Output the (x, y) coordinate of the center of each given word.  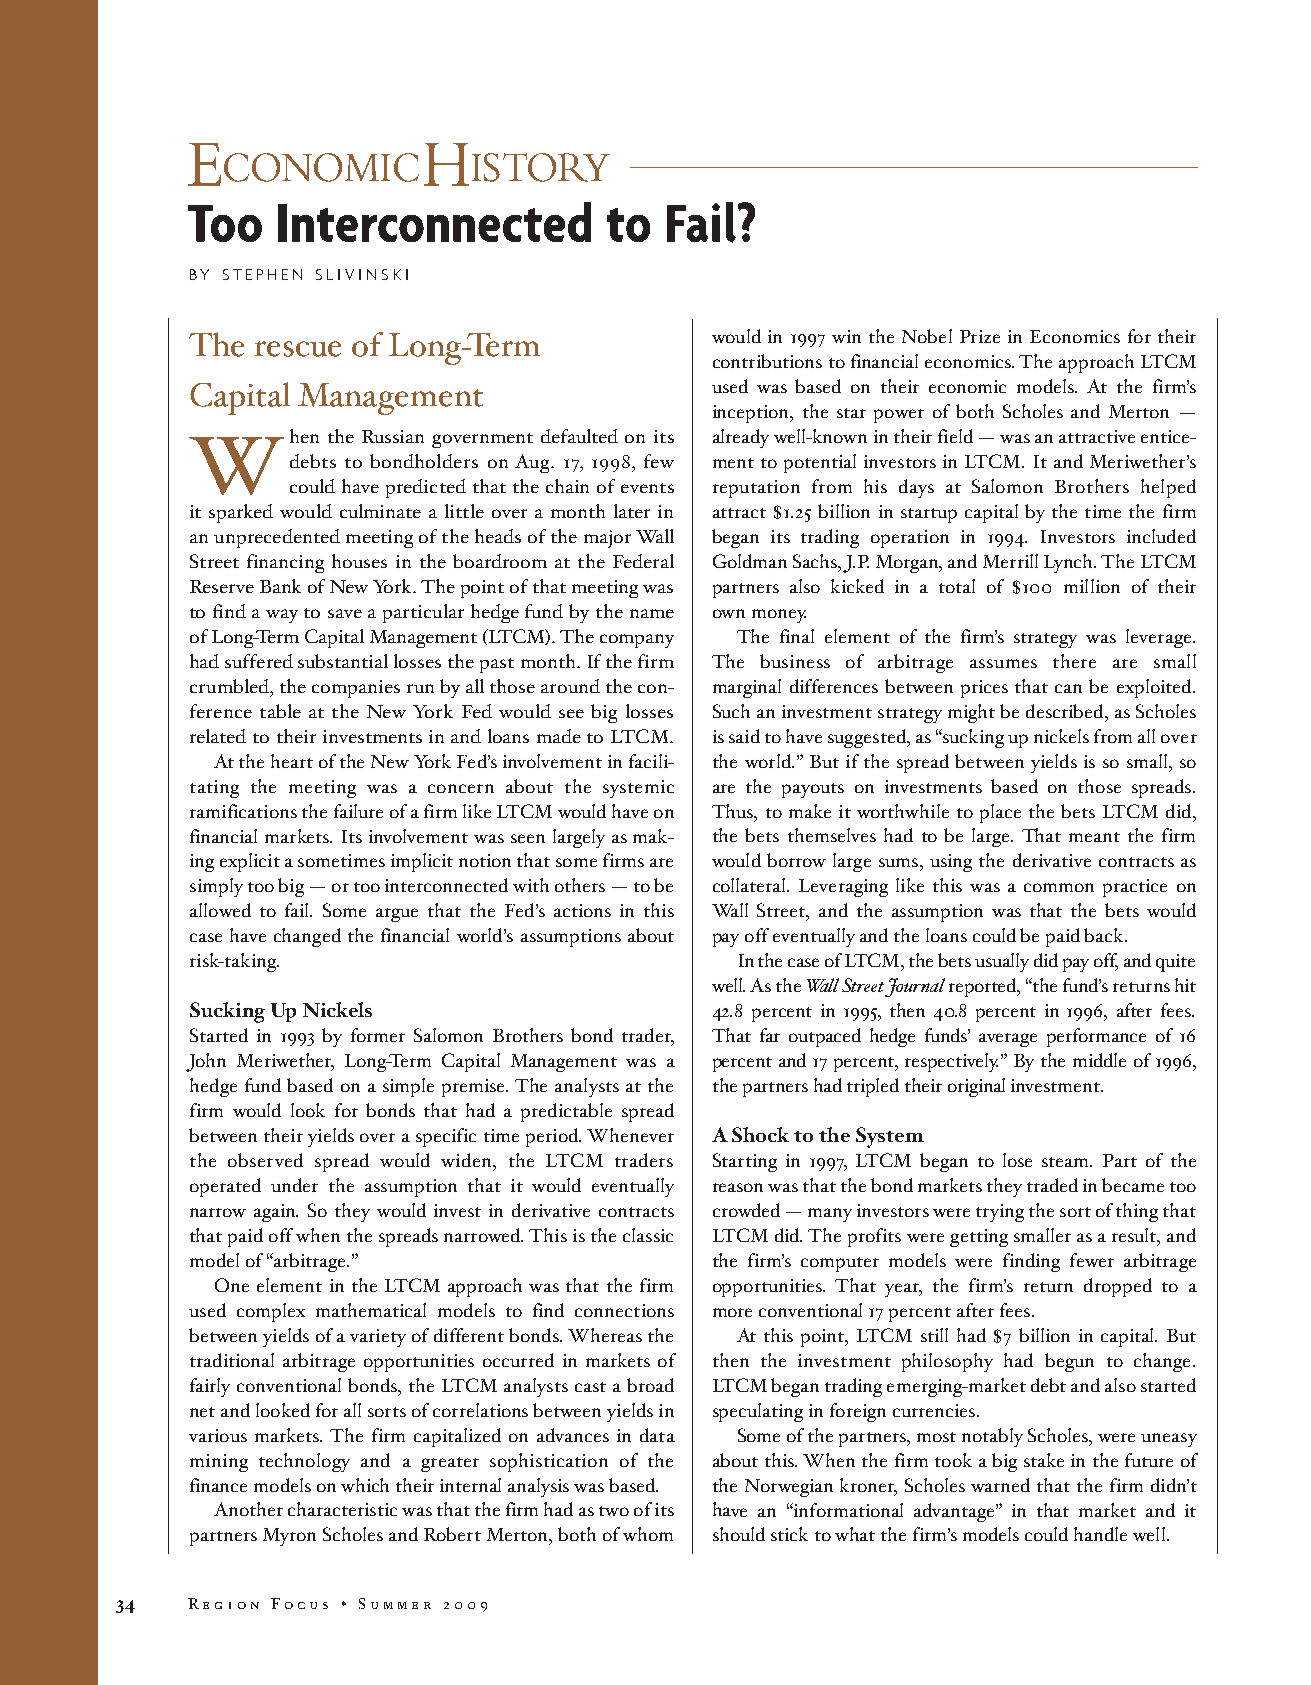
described (1066, 711)
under (294, 1185)
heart (292, 761)
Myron (289, 1537)
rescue (298, 349)
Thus (733, 811)
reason (738, 1187)
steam (1067, 1162)
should (739, 1534)
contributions (767, 361)
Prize (980, 336)
